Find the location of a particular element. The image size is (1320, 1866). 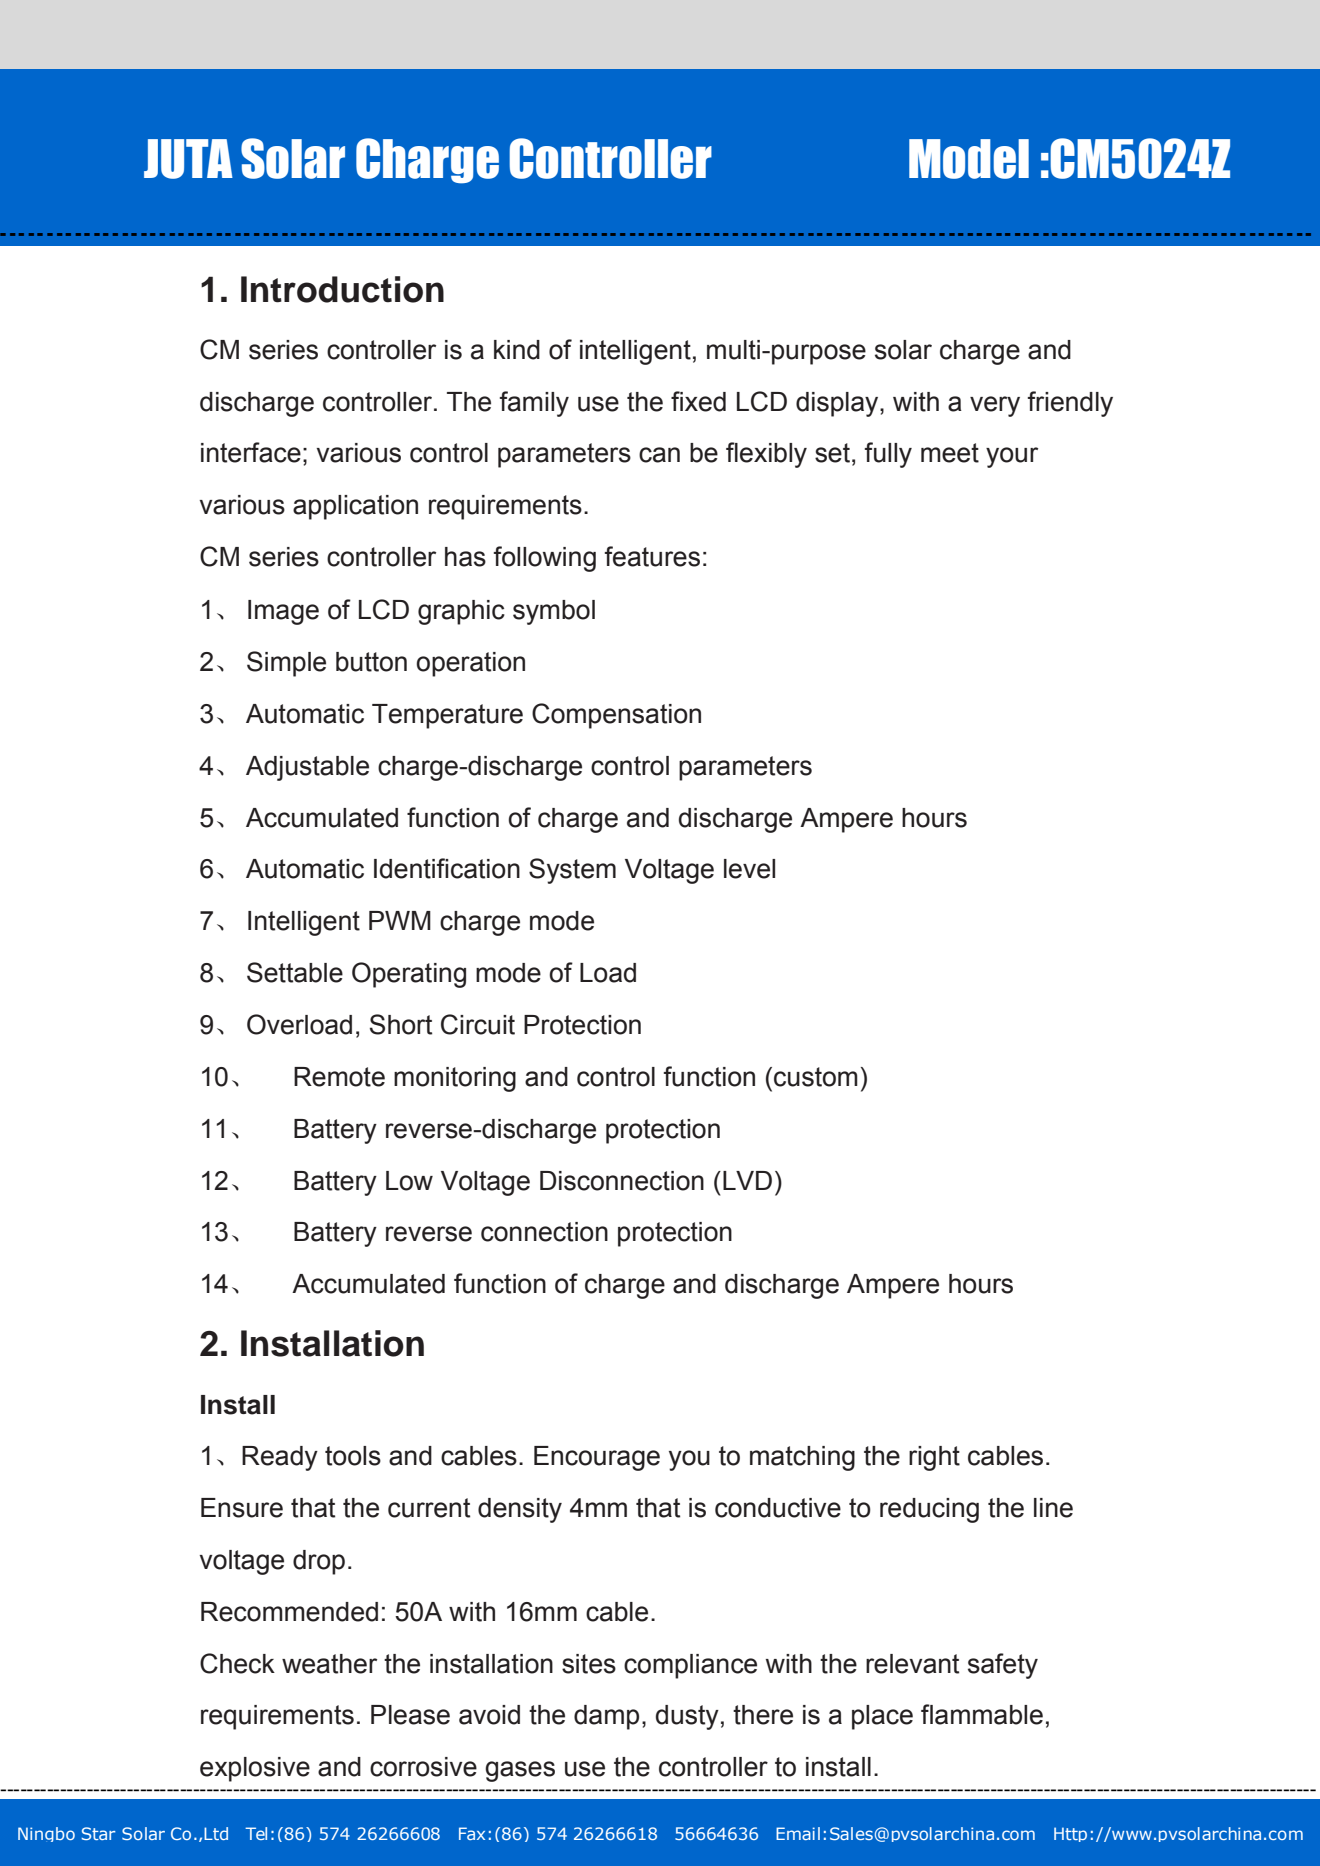

Encourage is located at coordinates (597, 1458).
